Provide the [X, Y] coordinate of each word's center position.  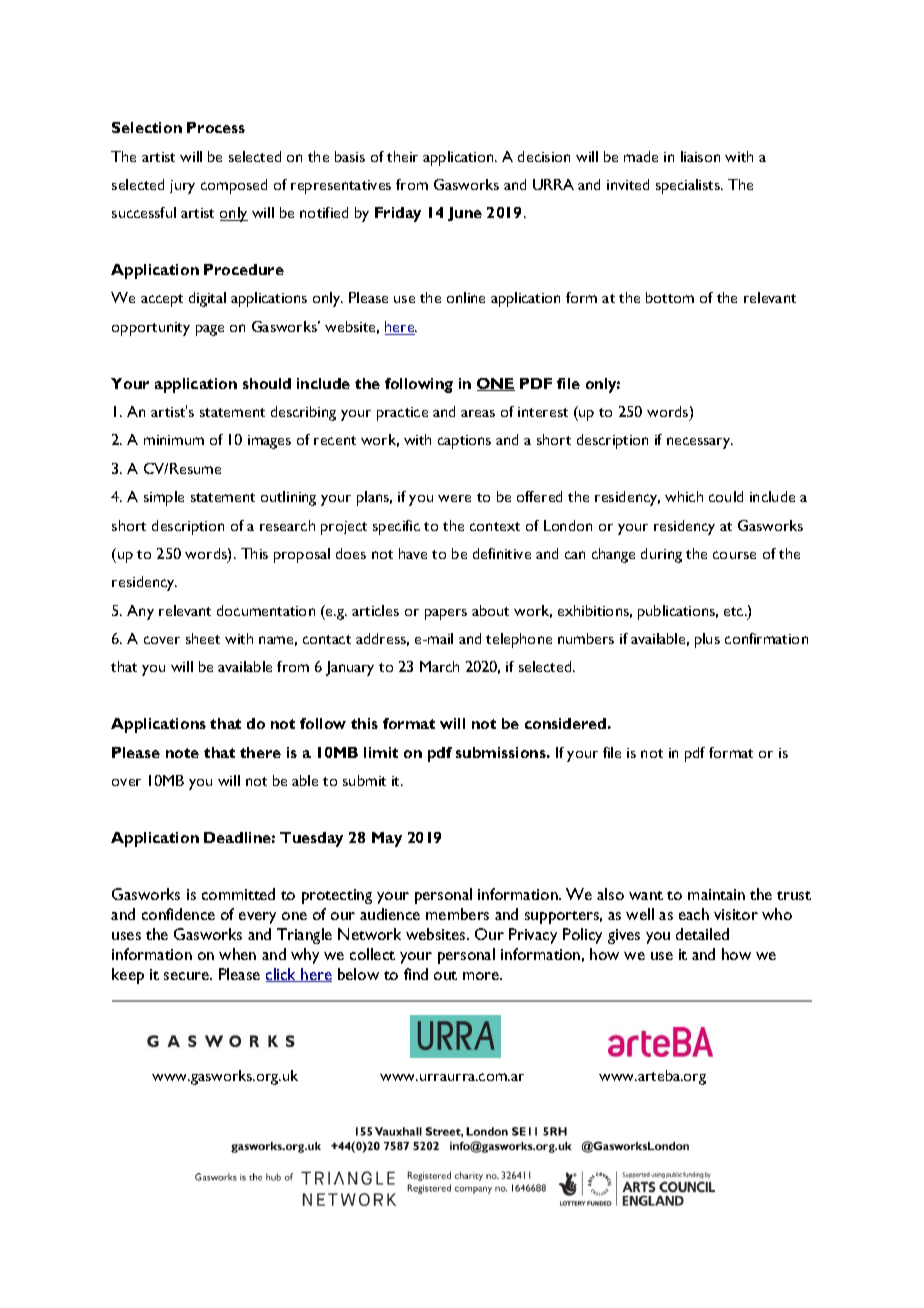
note [182, 753]
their [402, 156]
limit [381, 752]
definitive [502, 553]
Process [216, 127]
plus [707, 640]
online [466, 297]
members [457, 914]
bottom [670, 297]
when [237, 954]
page [210, 330]
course [734, 555]
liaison [700, 156]
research [287, 525]
